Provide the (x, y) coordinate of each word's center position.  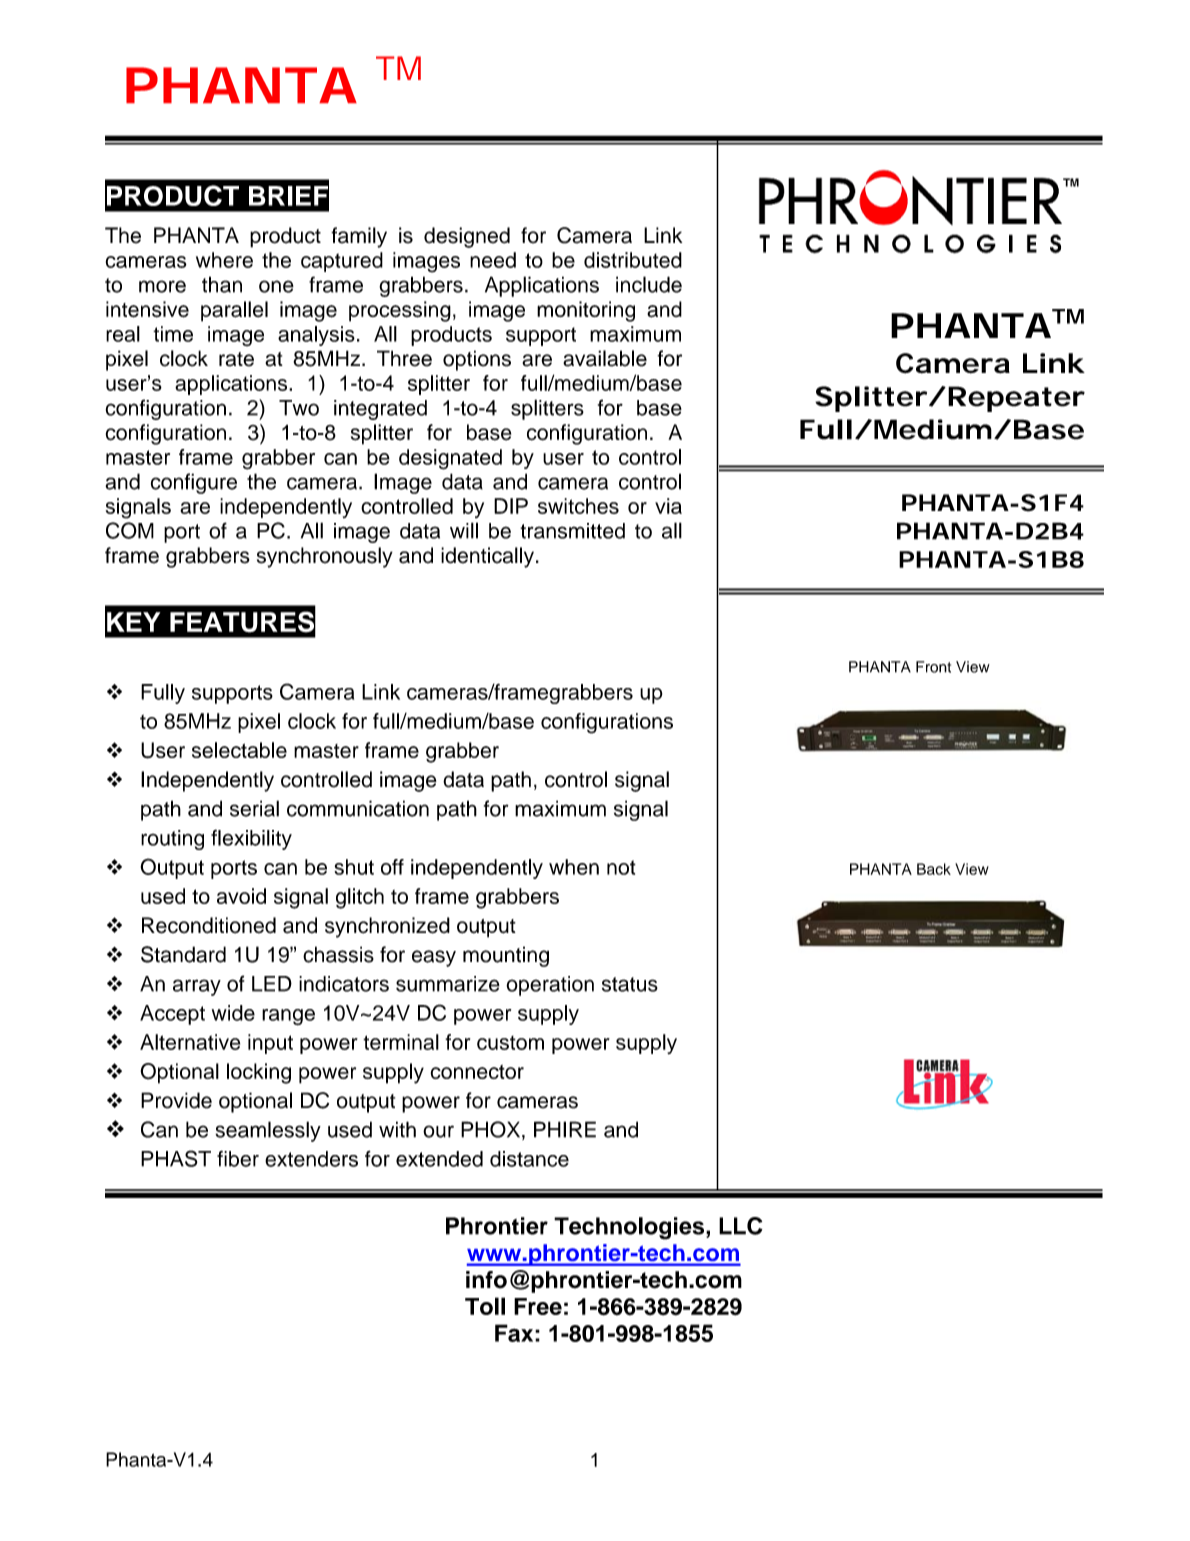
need (493, 260)
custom (510, 1043)
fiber (238, 1159)
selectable (239, 750)
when (574, 867)
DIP (511, 506)
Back (934, 869)
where (224, 260)
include (649, 284)
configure (194, 483)
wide (233, 1013)
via (668, 506)
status (630, 984)
